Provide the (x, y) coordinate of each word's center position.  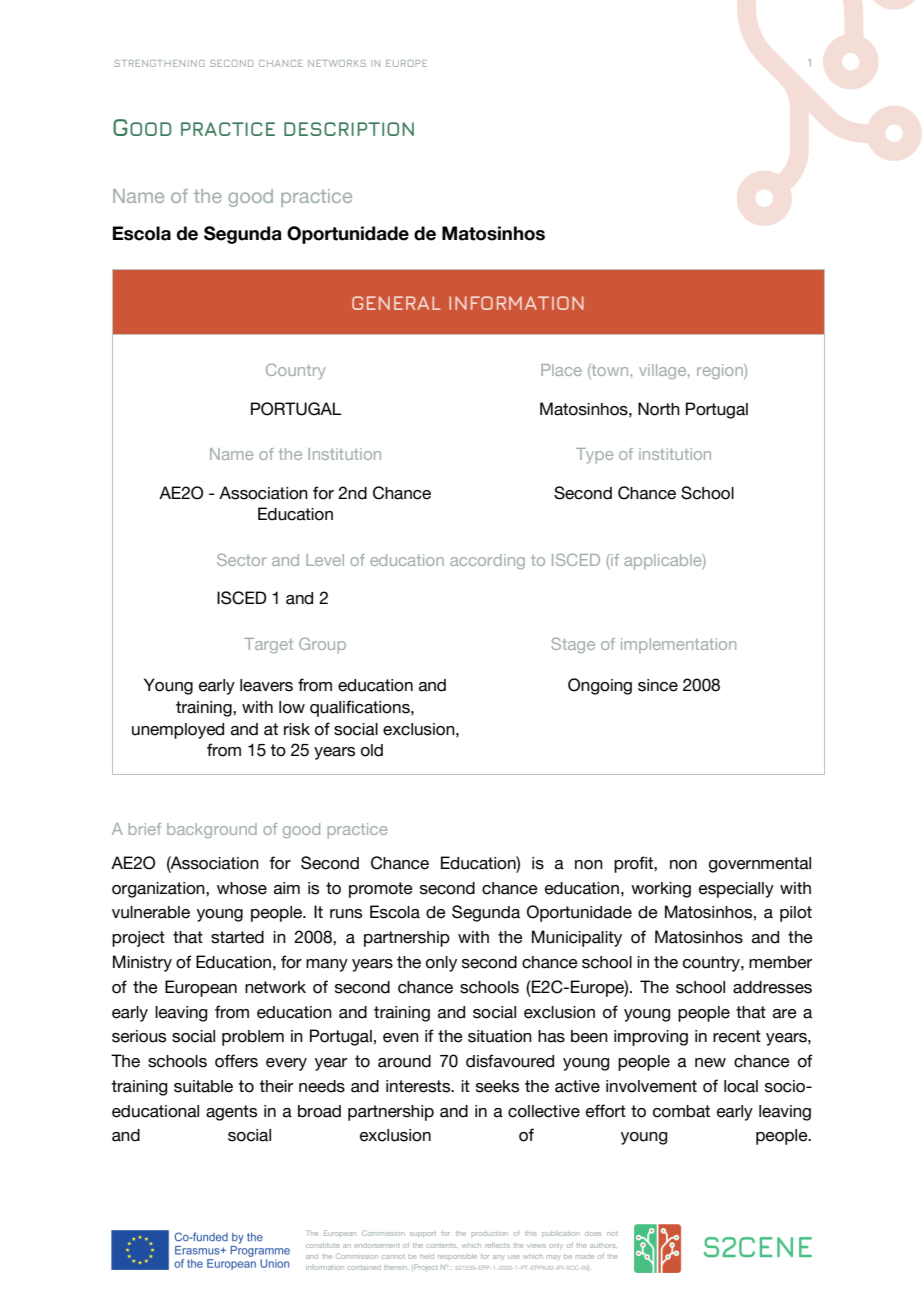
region (721, 372)
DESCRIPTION (349, 129)
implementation (678, 646)
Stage (573, 645)
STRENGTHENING (159, 63)
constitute (323, 1245)
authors (602, 1245)
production (490, 1233)
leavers (266, 685)
